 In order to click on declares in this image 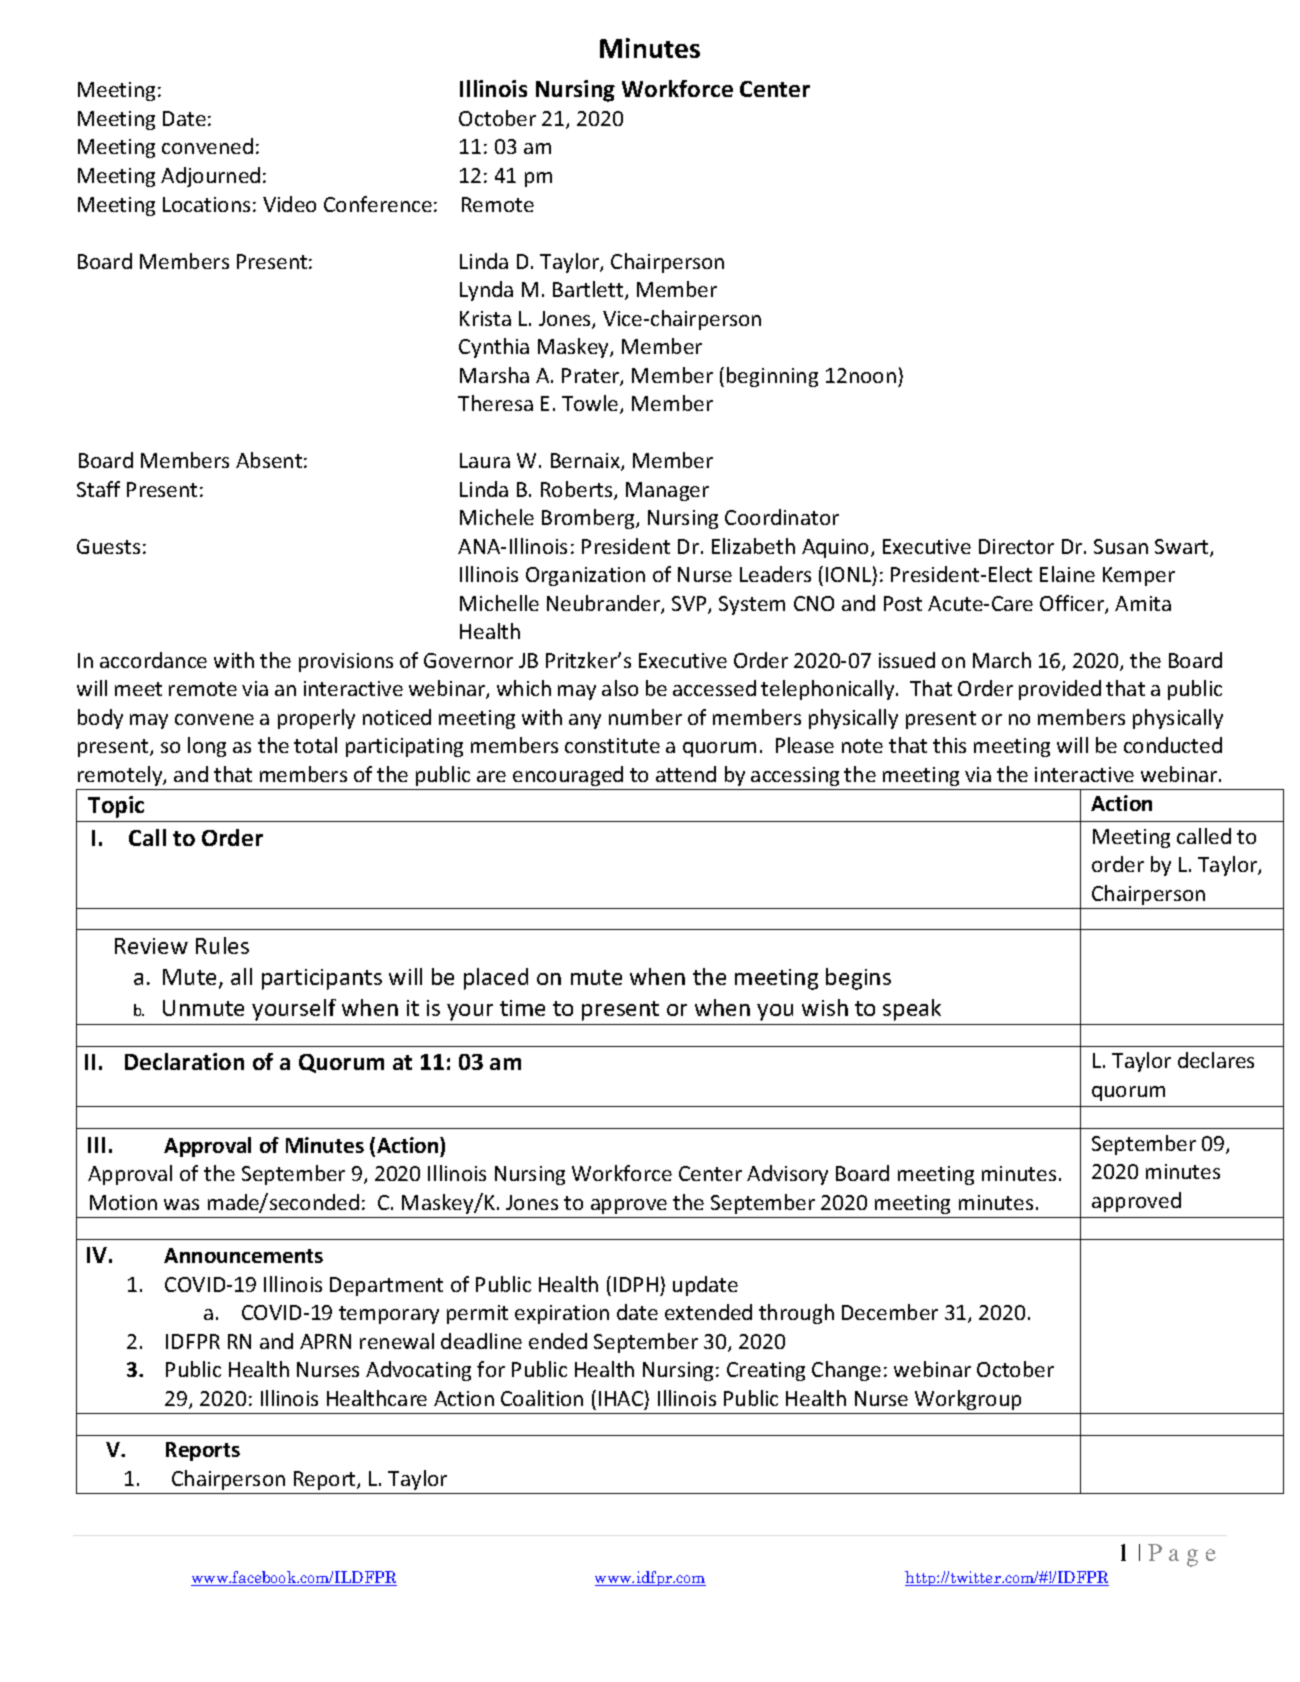, I will do `click(1216, 1060)`.
